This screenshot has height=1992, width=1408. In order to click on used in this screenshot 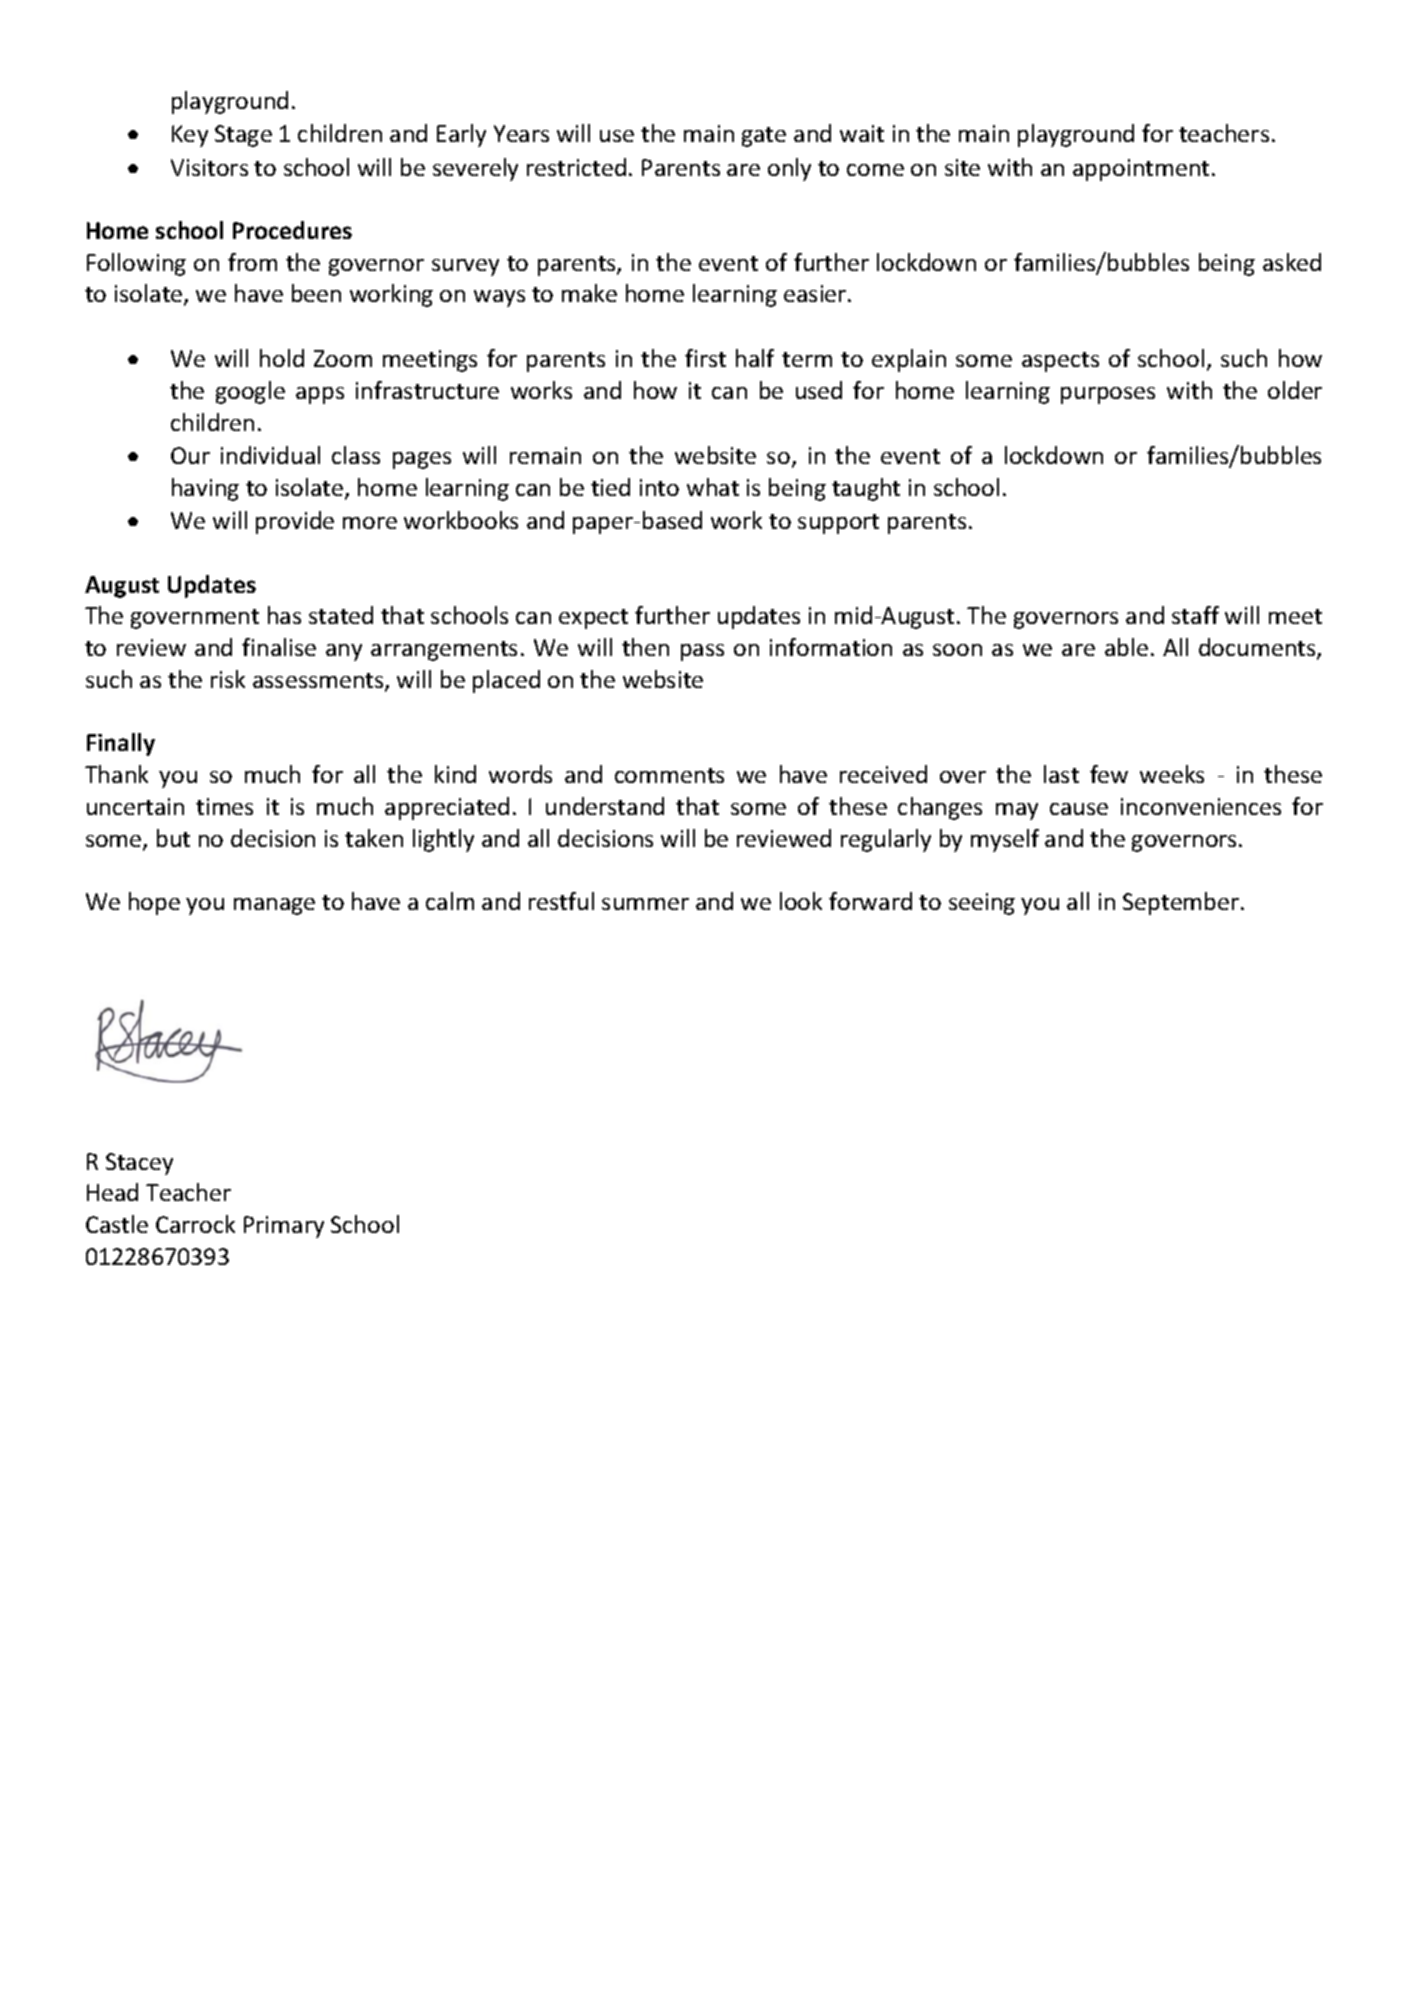, I will do `click(819, 390)`.
